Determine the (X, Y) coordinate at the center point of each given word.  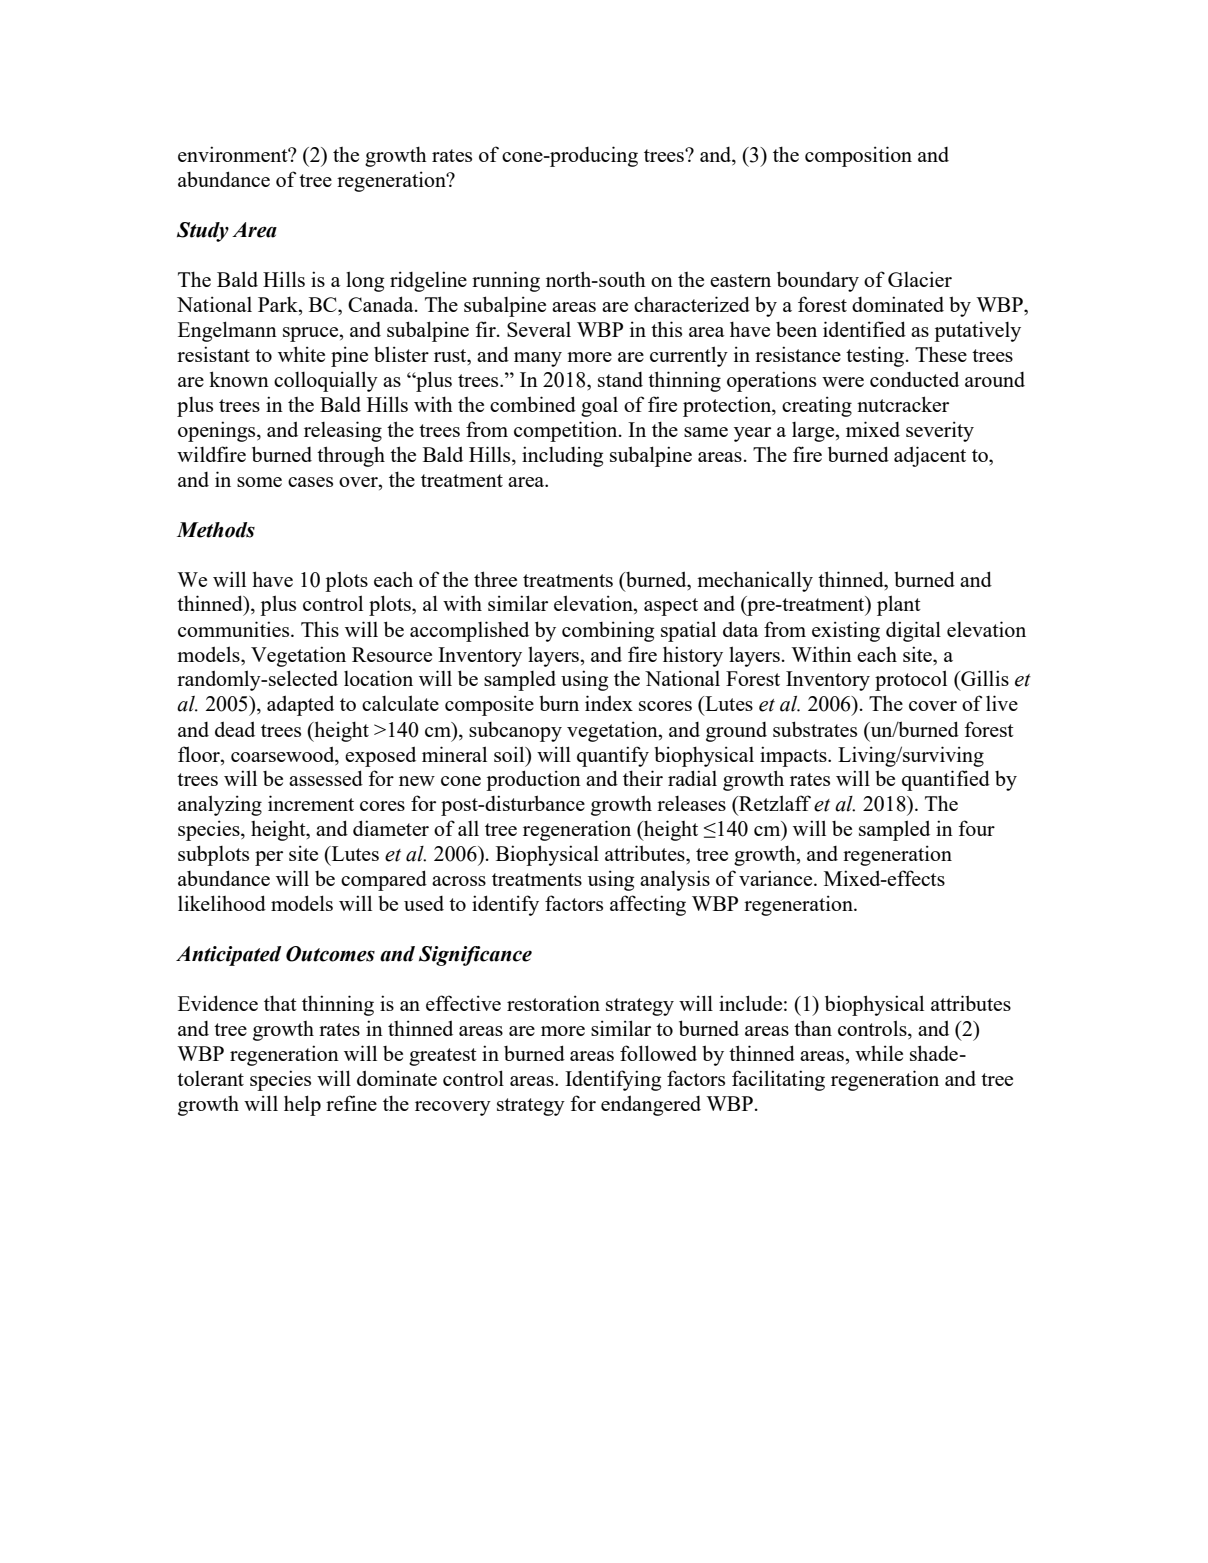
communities (235, 629)
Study (203, 232)
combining (608, 631)
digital (913, 631)
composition (858, 156)
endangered (651, 1105)
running (506, 281)
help (302, 1105)
